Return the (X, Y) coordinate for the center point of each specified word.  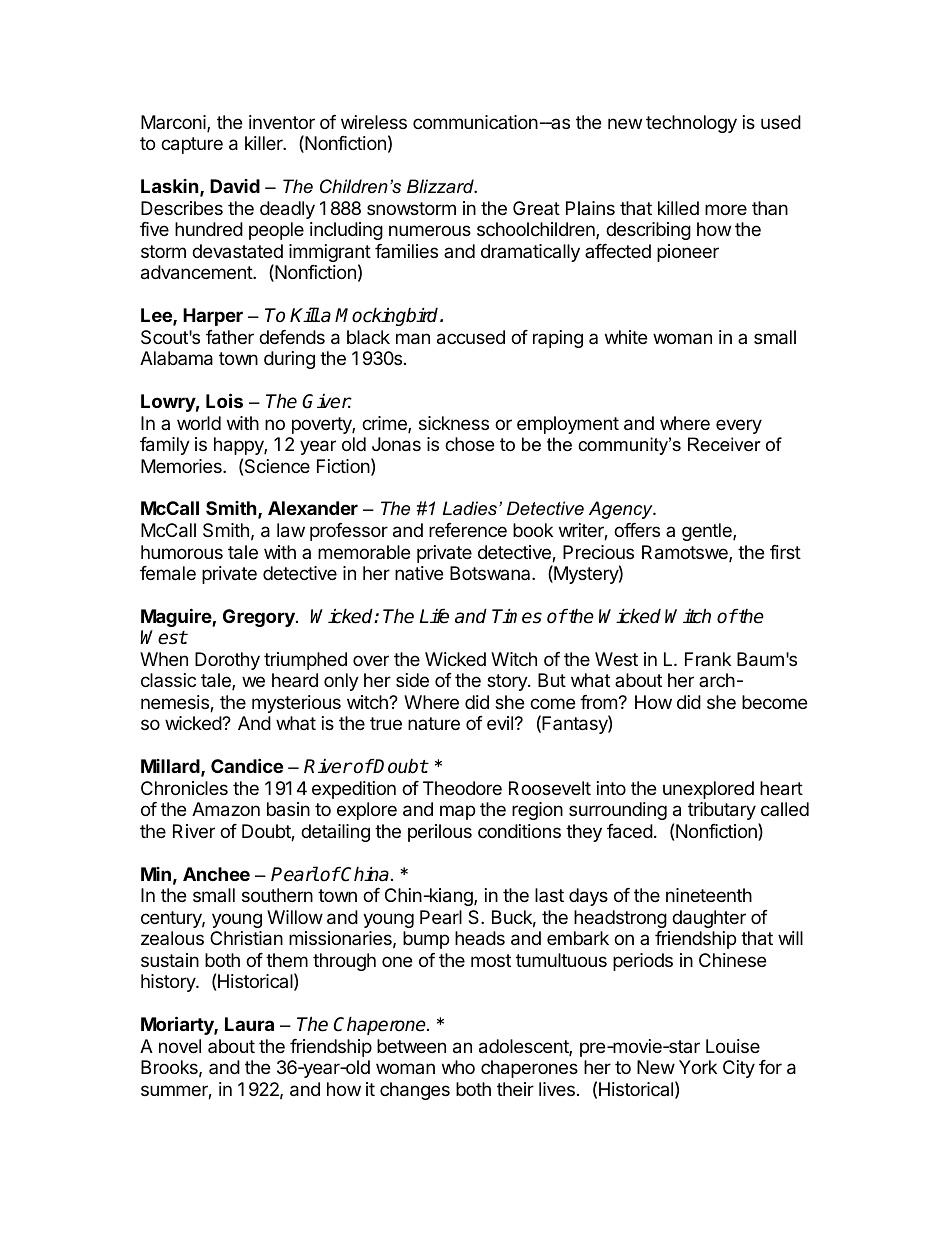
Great (536, 208)
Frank (708, 659)
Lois (224, 400)
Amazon (226, 809)
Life (434, 616)
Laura (249, 1024)
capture (192, 145)
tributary (722, 811)
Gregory (260, 618)
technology (691, 124)
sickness (454, 423)
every (739, 426)
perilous (440, 833)
